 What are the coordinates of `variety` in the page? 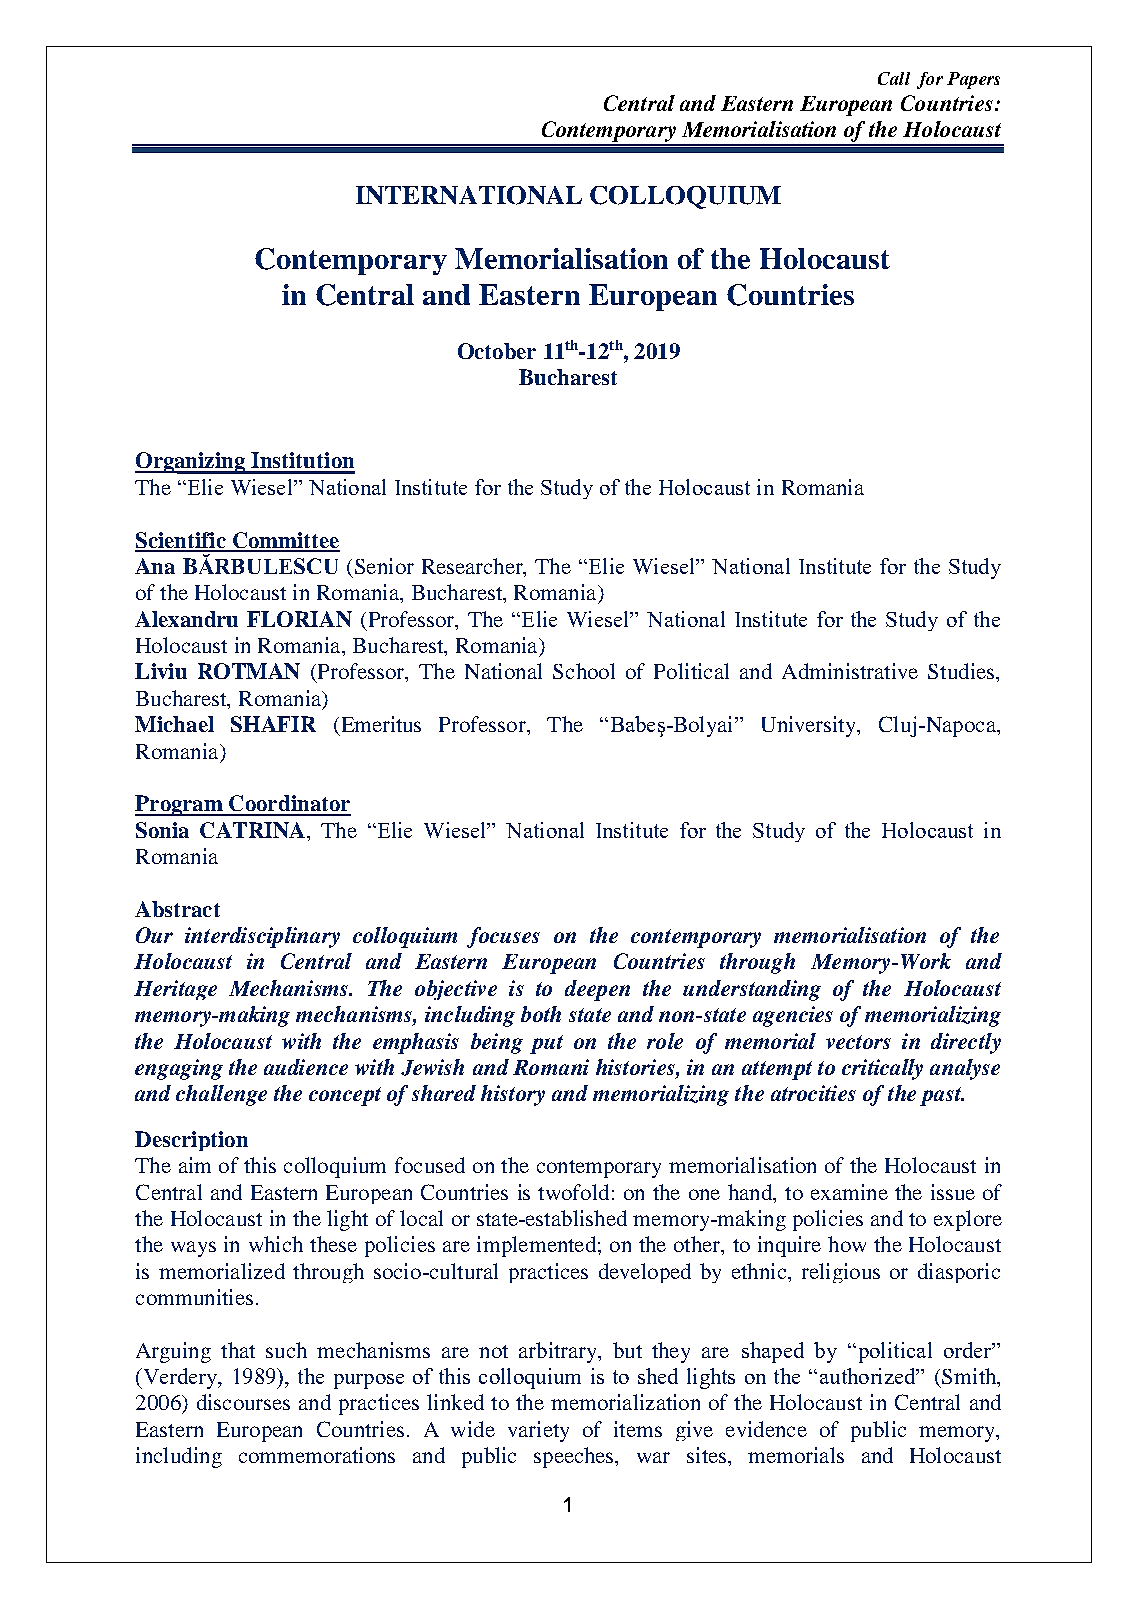 It's located at (538, 1431).
